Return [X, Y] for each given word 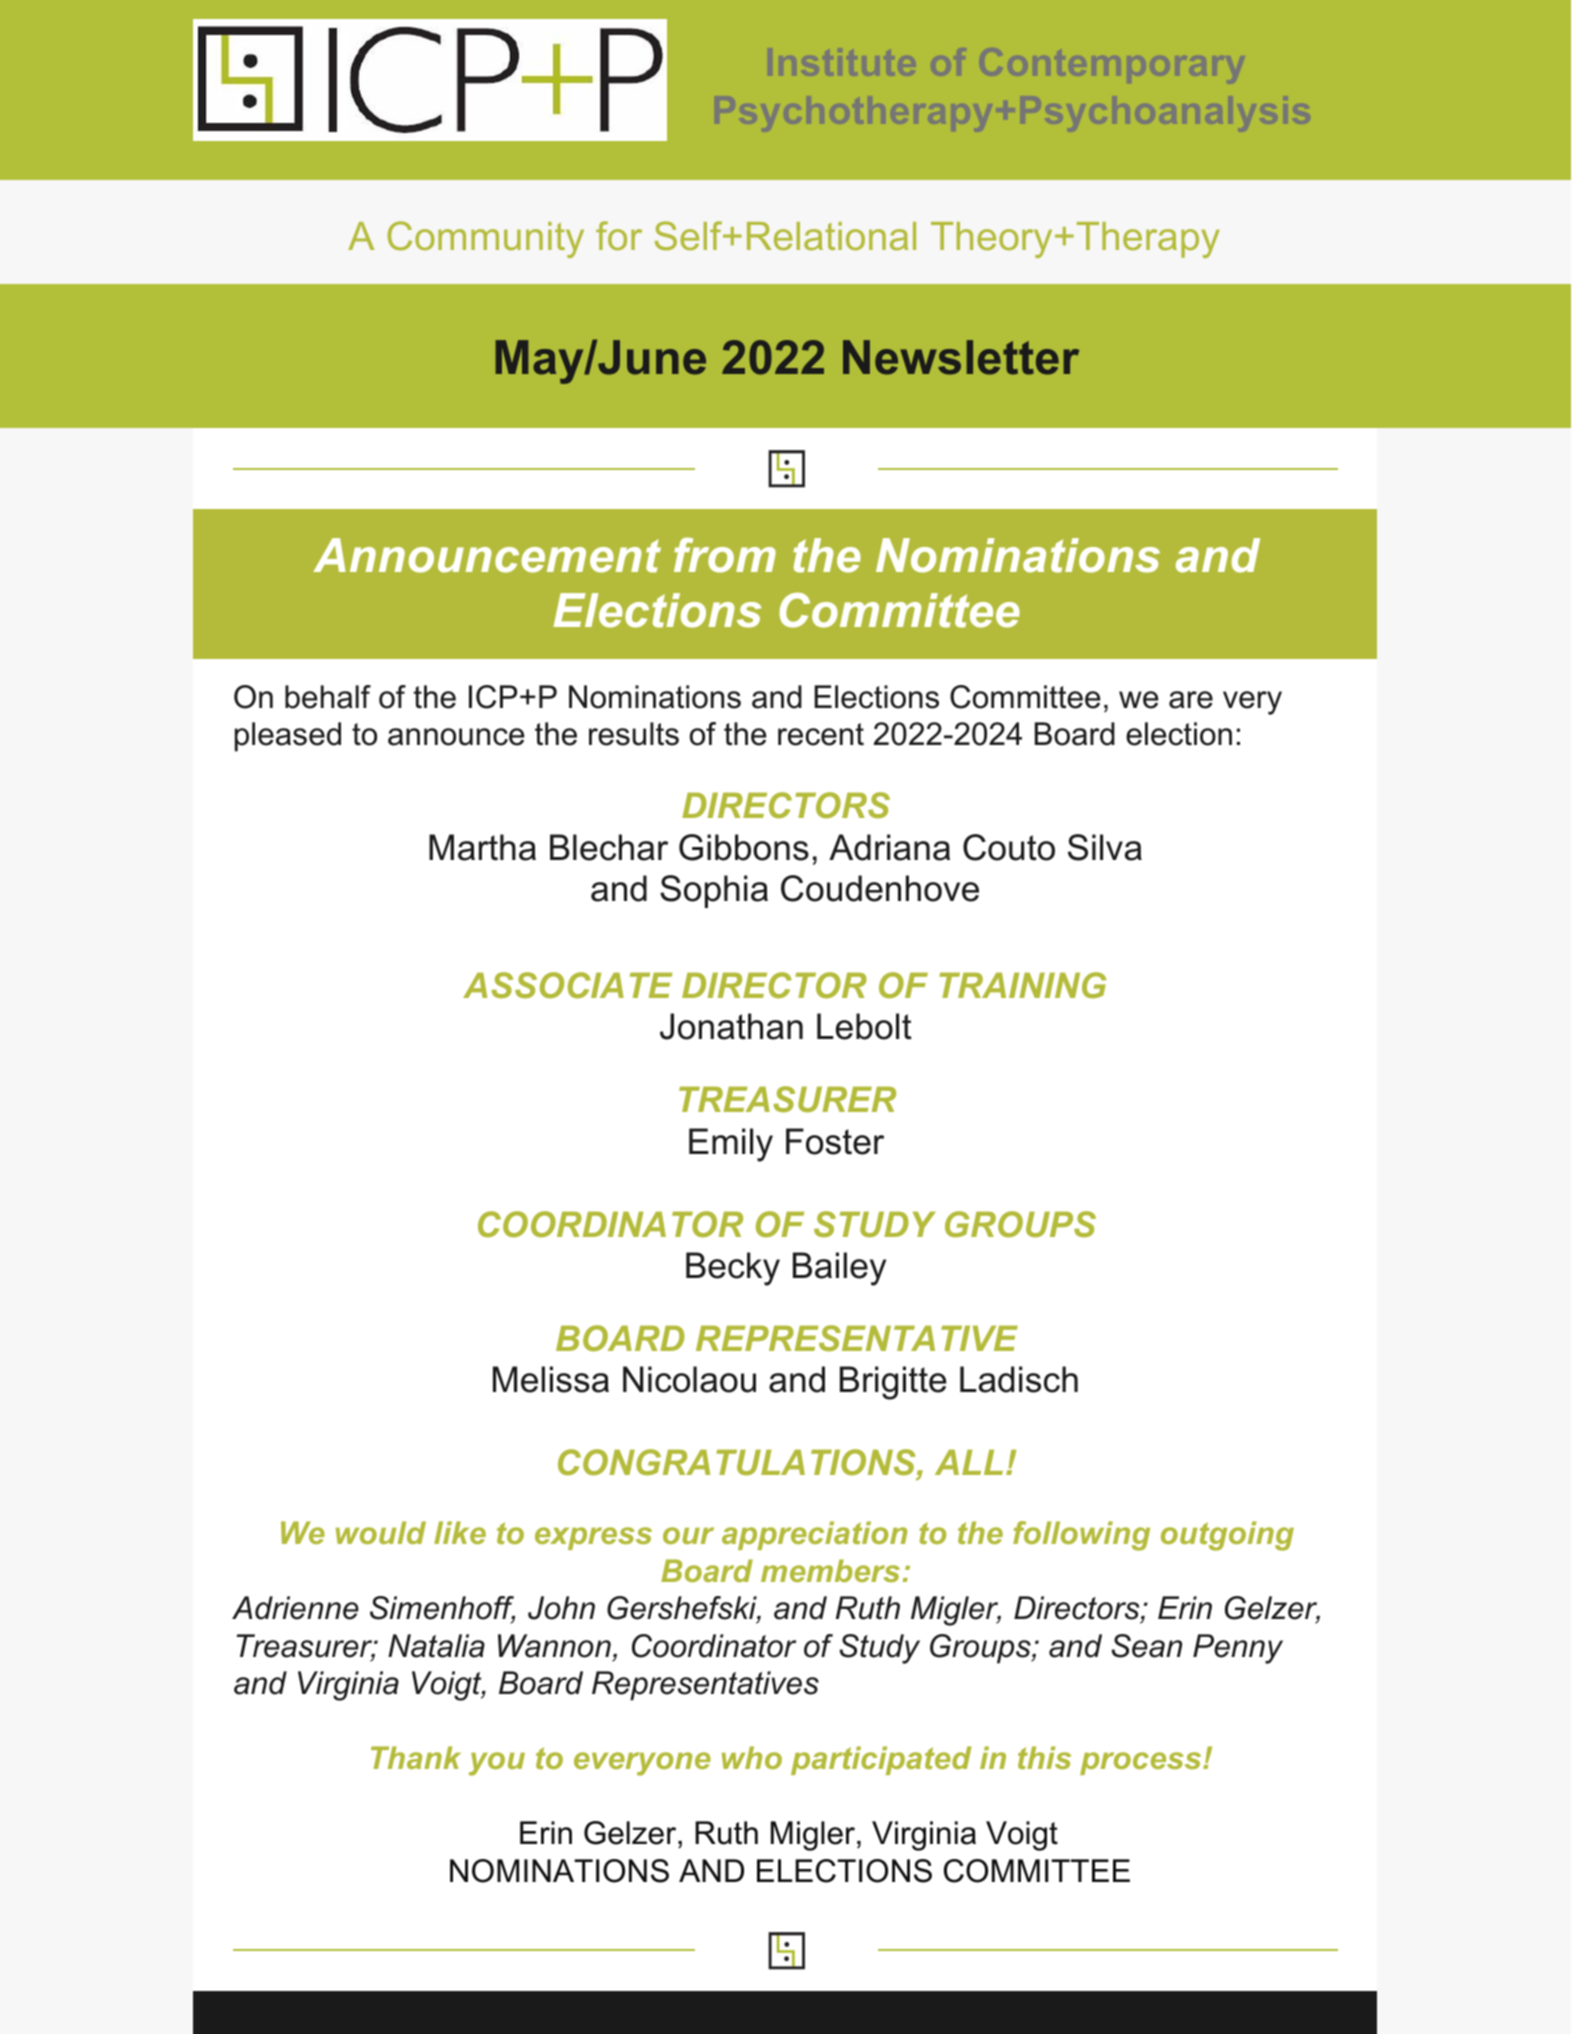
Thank [416, 1757]
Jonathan [731, 1026]
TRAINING [1023, 985]
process [1142, 1763]
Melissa [551, 1379]
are [1191, 700]
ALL [969, 1462]
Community [485, 239]
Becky [733, 1269]
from [725, 555]
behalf [328, 697]
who [752, 1757]
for [619, 235]
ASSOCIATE [568, 985]
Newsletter [961, 357]
